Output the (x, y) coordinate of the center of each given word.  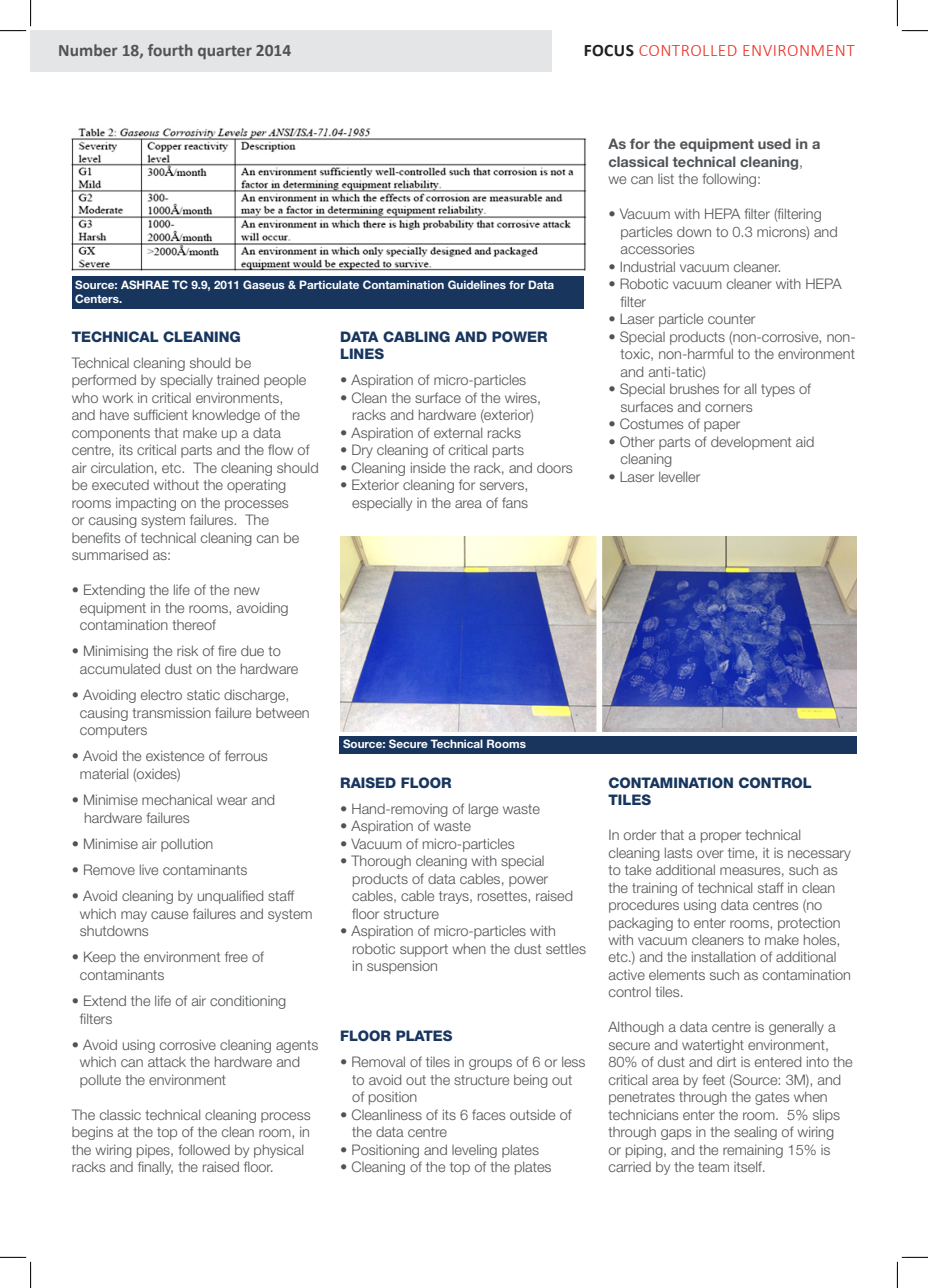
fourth (170, 50)
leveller (679, 476)
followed (204, 1149)
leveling (474, 1151)
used (774, 143)
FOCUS (609, 51)
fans (515, 502)
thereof (194, 624)
